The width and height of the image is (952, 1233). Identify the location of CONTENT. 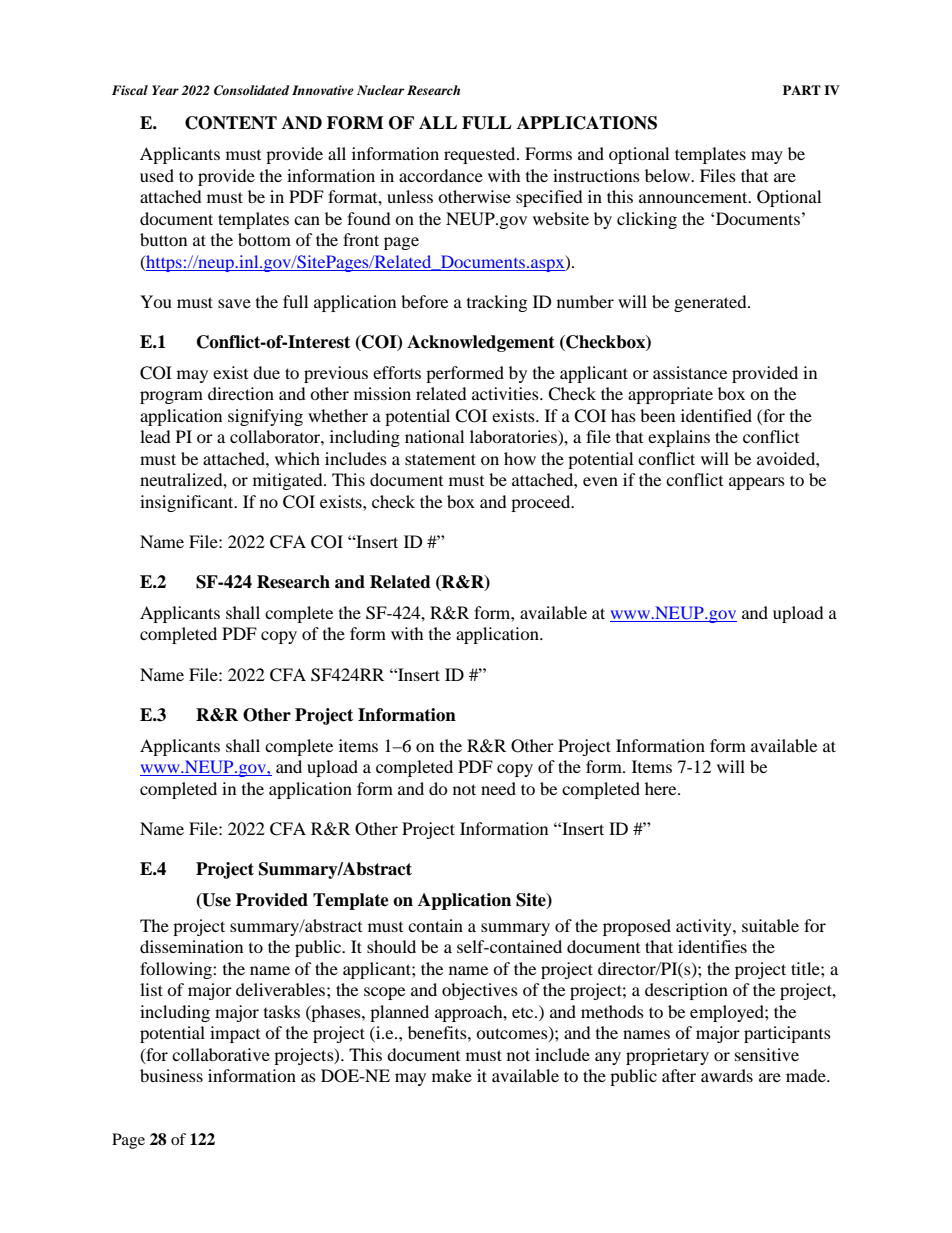
(231, 123).
